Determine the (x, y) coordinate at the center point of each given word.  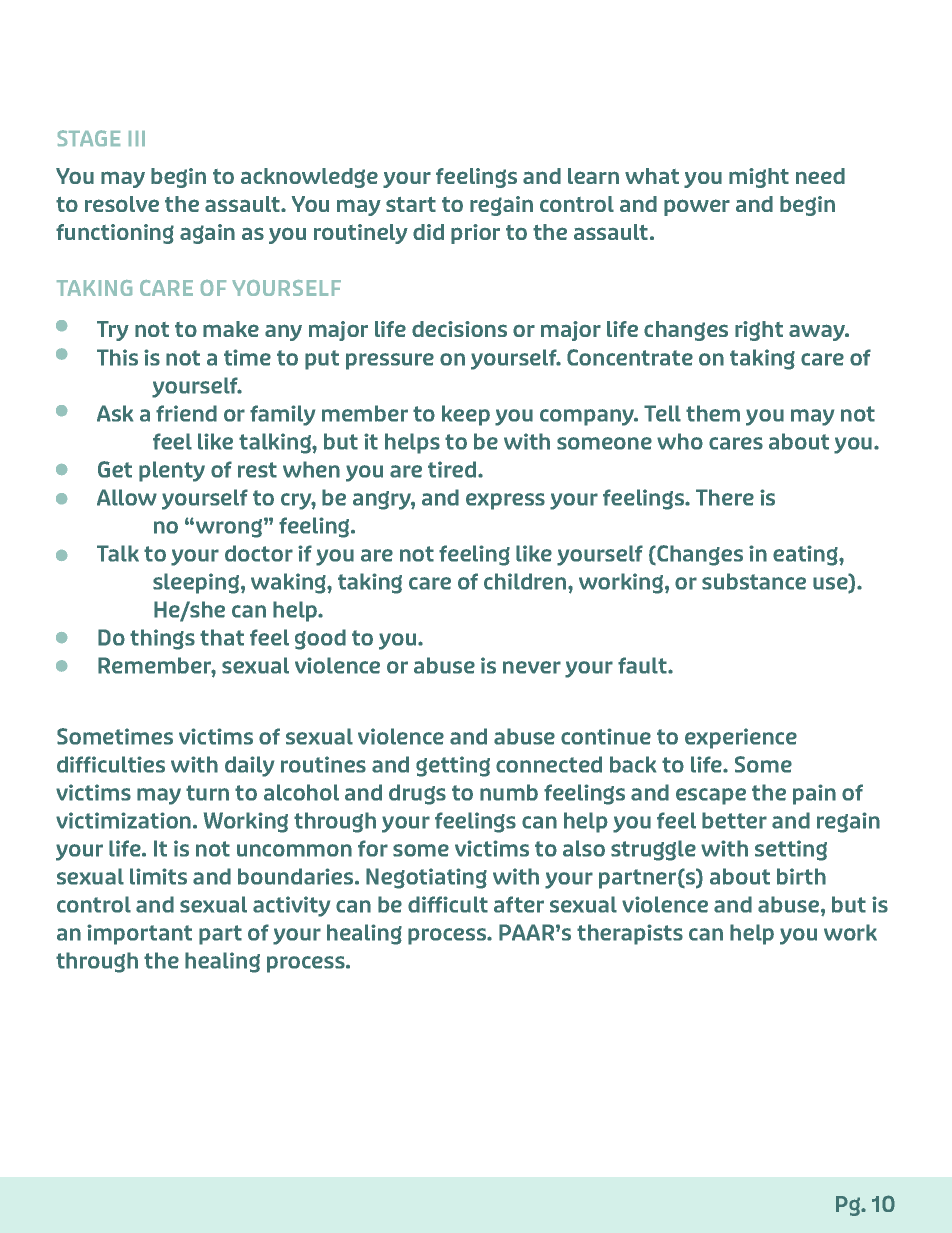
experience (741, 738)
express (505, 501)
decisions (459, 329)
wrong (230, 528)
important (139, 934)
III (137, 138)
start (411, 204)
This (117, 357)
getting (453, 766)
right (759, 331)
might (759, 178)
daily (249, 766)
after (519, 904)
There (725, 497)
